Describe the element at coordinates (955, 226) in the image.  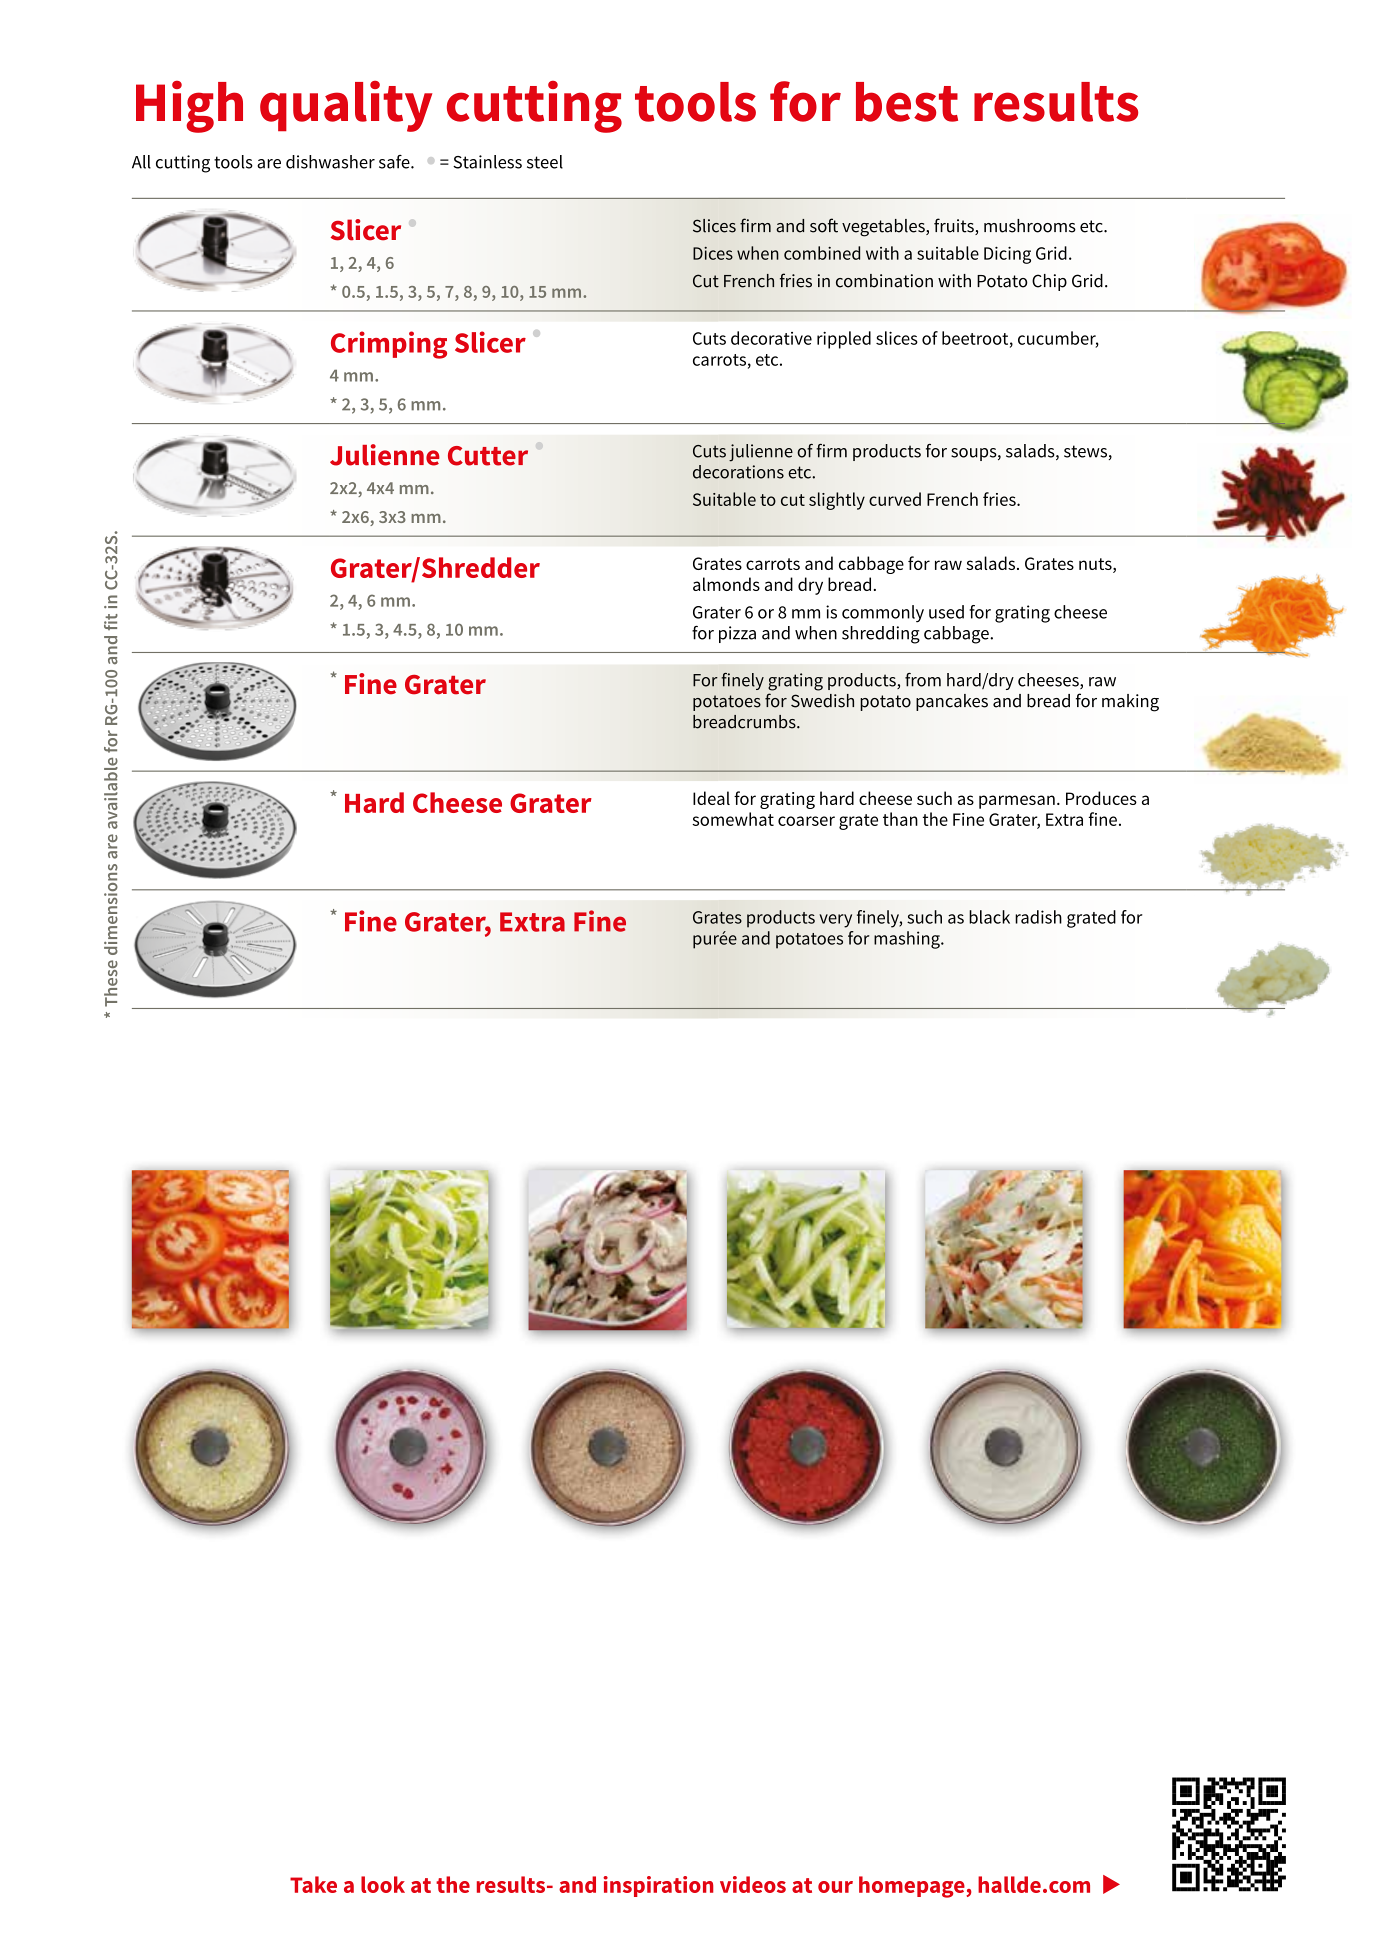
I see `fruits` at that location.
